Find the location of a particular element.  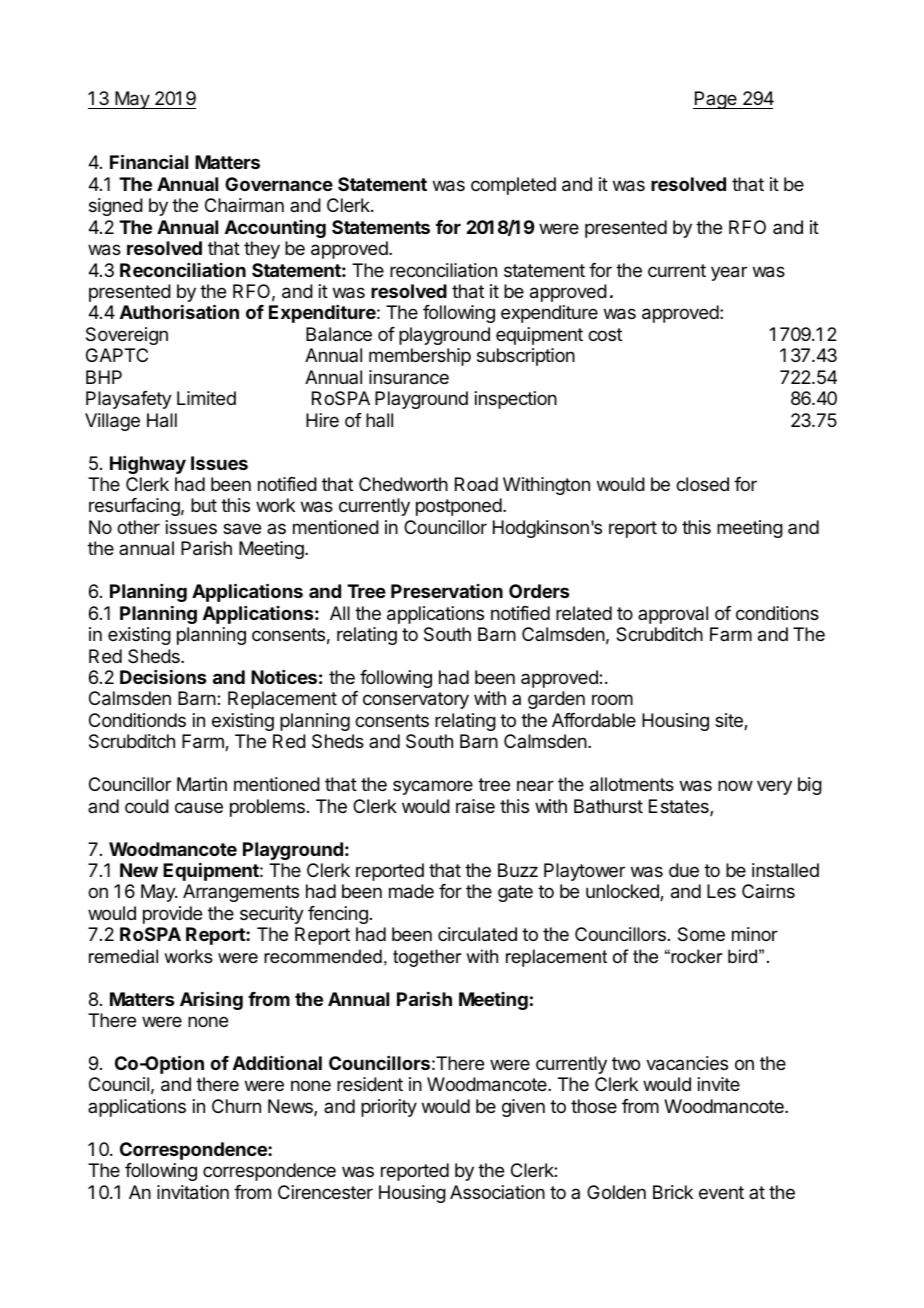

raise is located at coordinates (475, 806).
